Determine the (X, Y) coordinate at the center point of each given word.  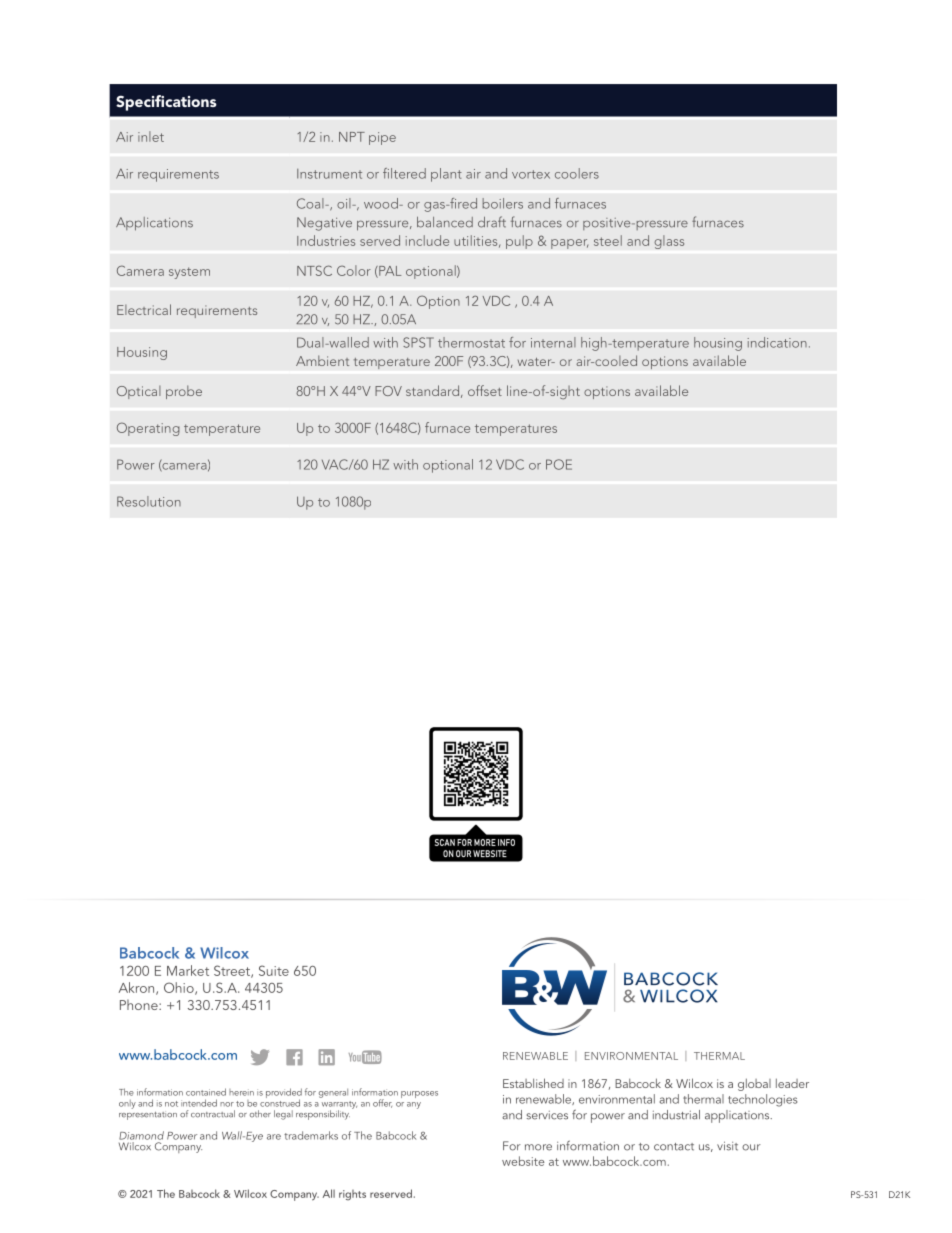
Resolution (149, 501)
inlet (151, 136)
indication (777, 342)
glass (669, 242)
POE (559, 464)
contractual (213, 1114)
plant (446, 175)
